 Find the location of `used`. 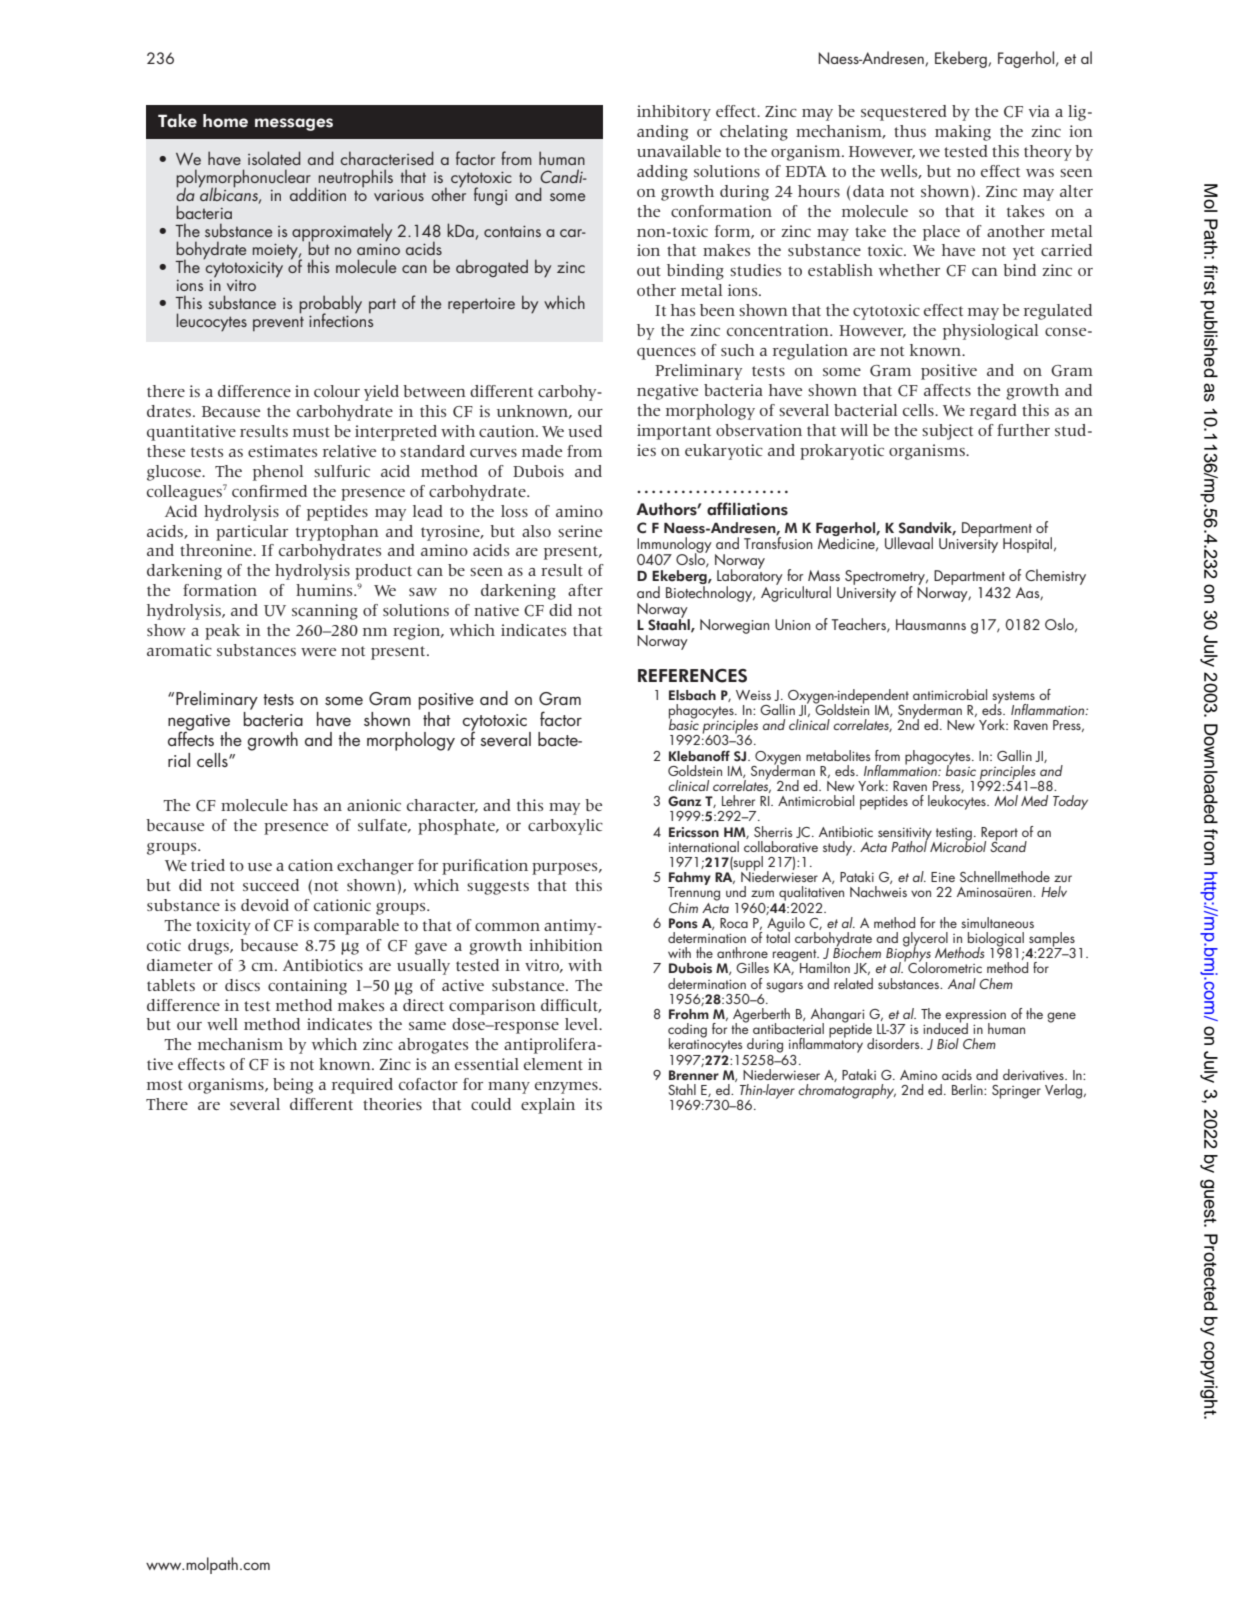

used is located at coordinates (585, 431).
